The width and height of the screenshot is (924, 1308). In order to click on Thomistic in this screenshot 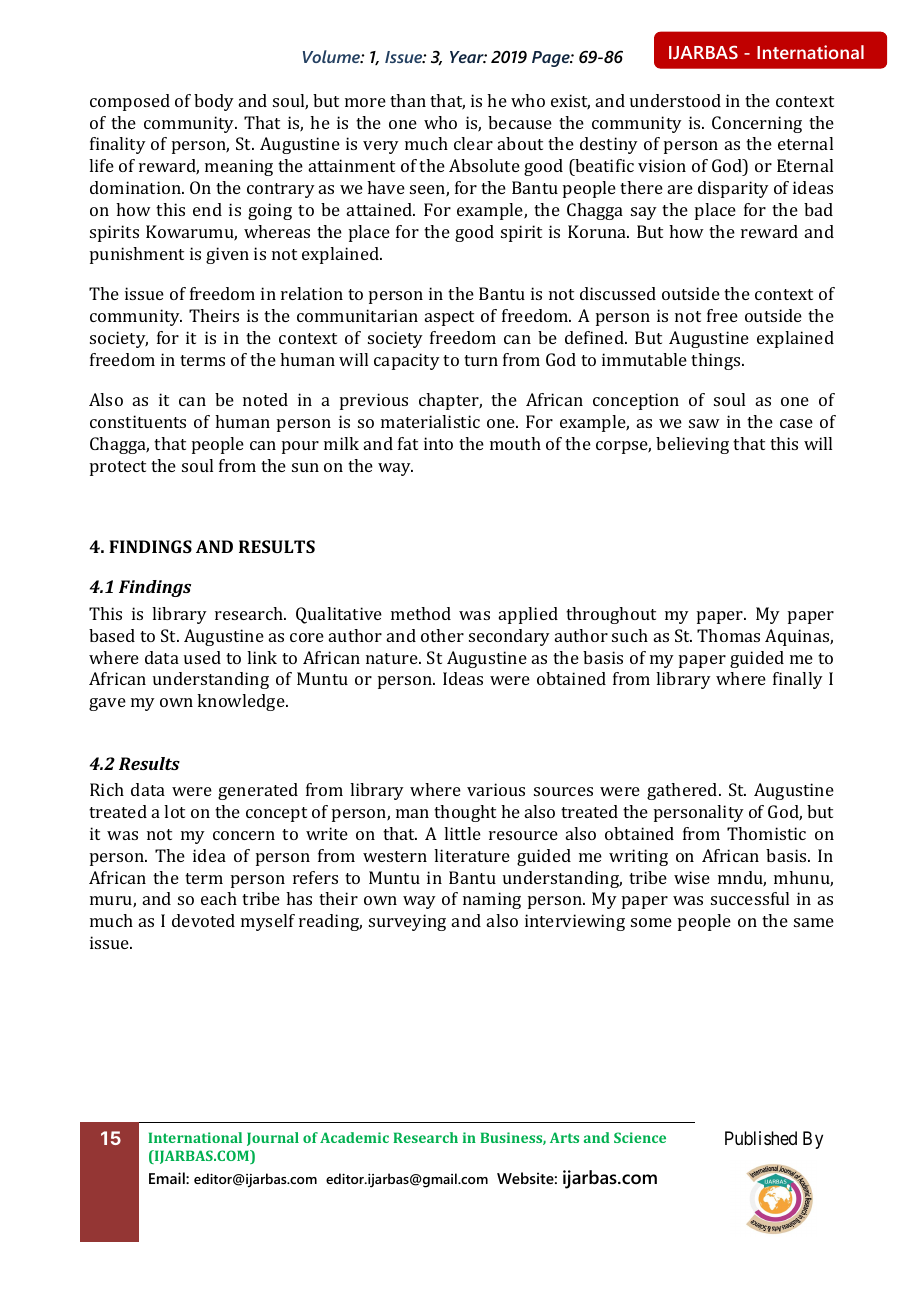, I will do `click(766, 833)`.
